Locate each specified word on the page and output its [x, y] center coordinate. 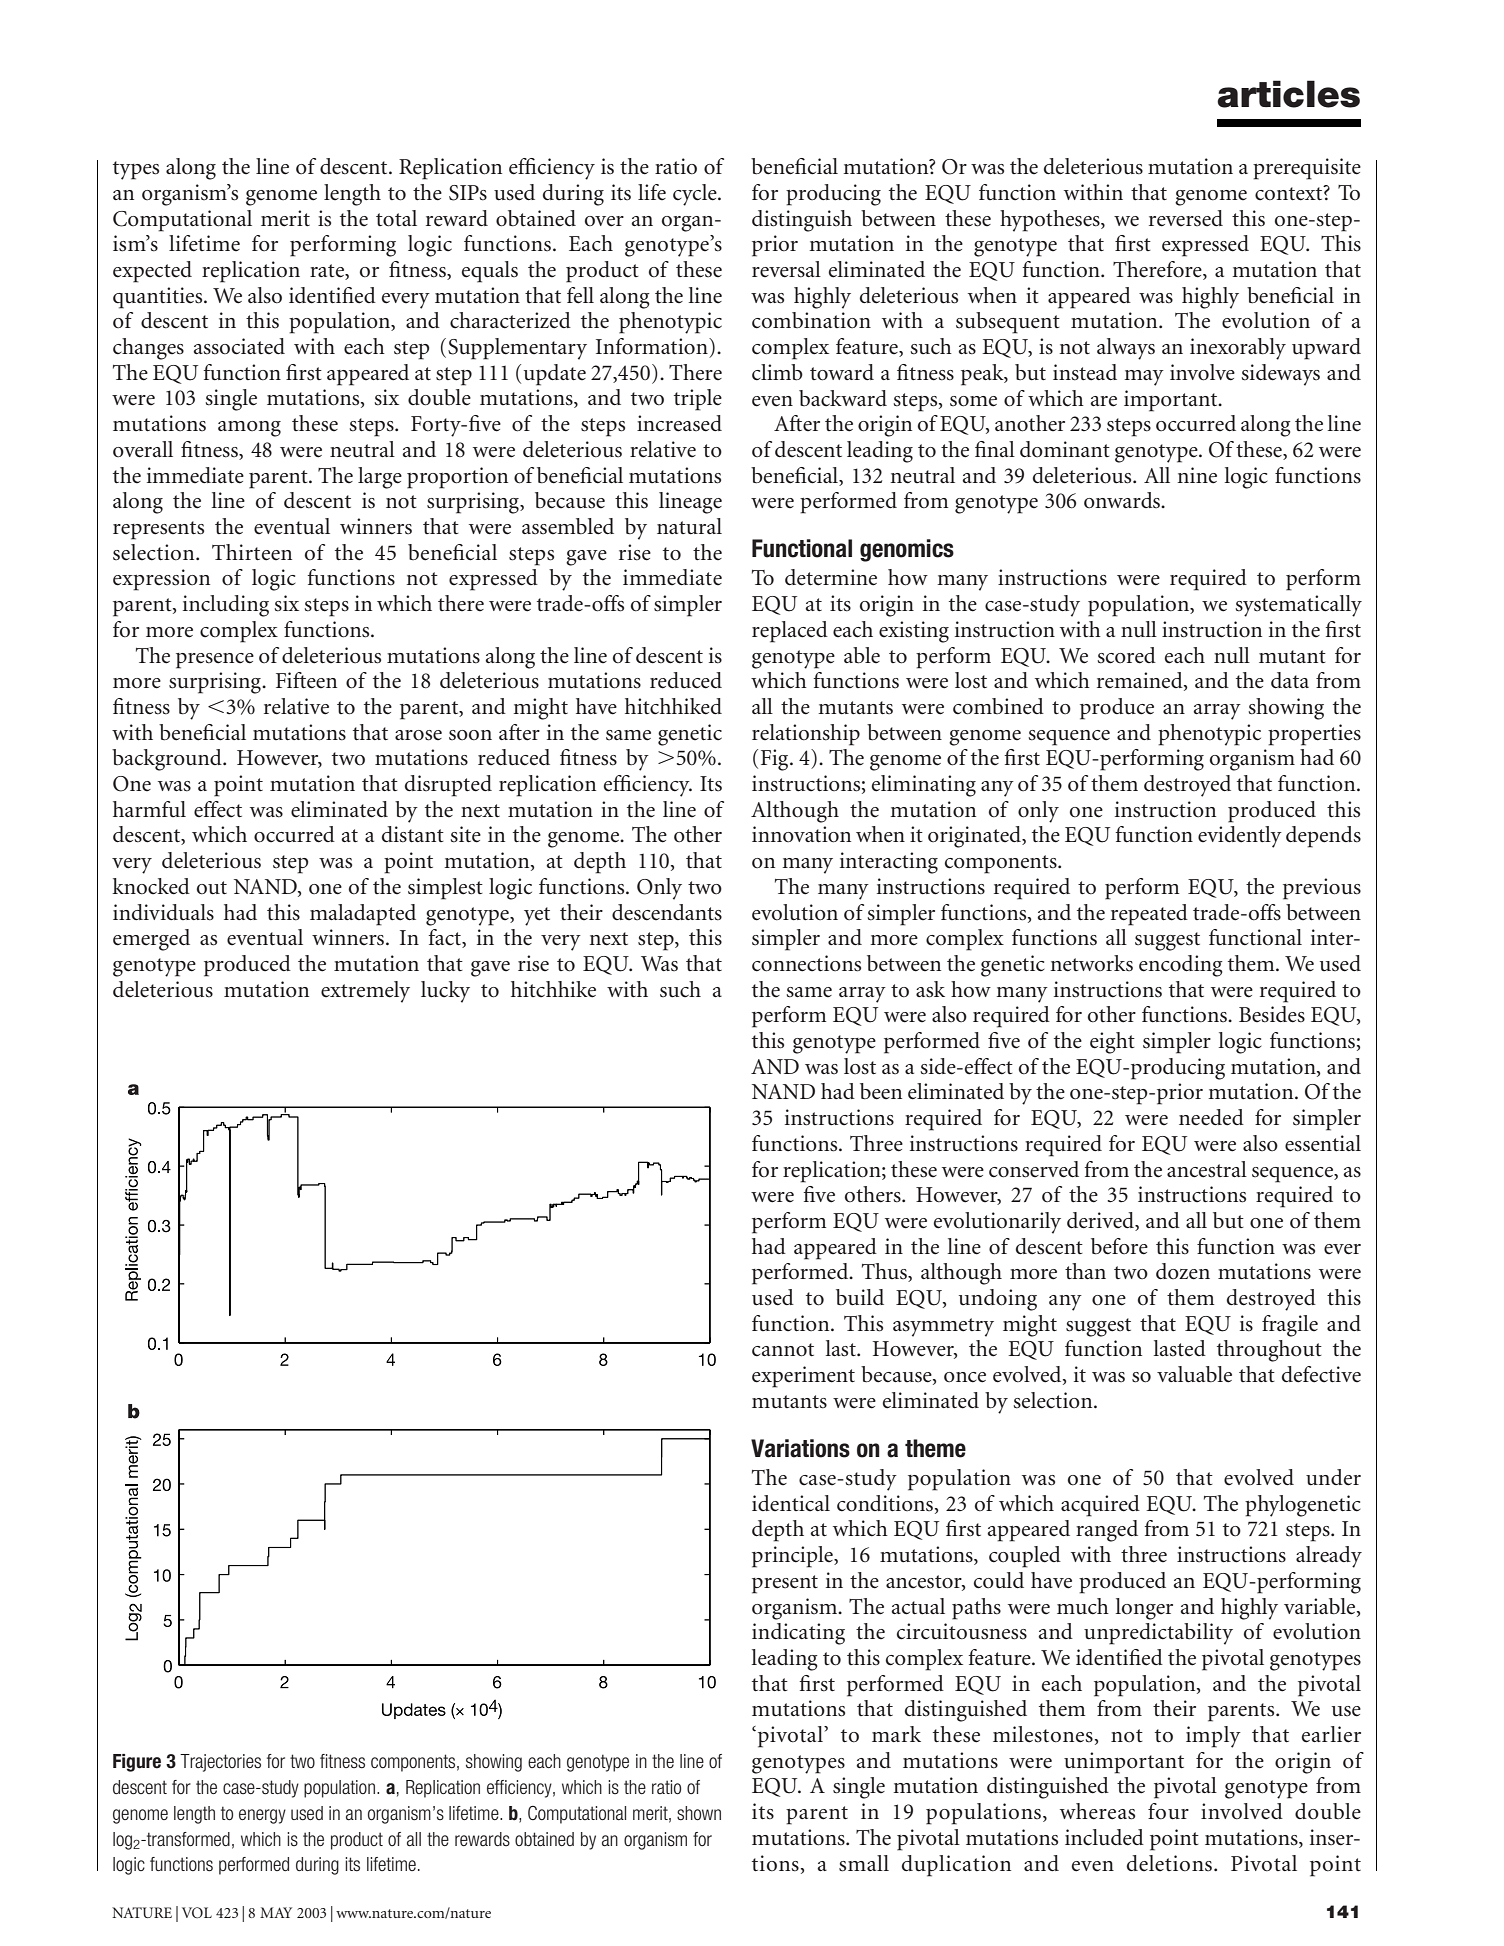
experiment [803, 1377]
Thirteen [252, 552]
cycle [696, 195]
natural [689, 526]
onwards [1123, 500]
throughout [1269, 1351]
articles [1288, 94]
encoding [1181, 966]
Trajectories [220, 1763]
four [1168, 1811]
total [396, 218]
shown [699, 1813]
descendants [667, 912]
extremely [365, 992]
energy [262, 1816]
